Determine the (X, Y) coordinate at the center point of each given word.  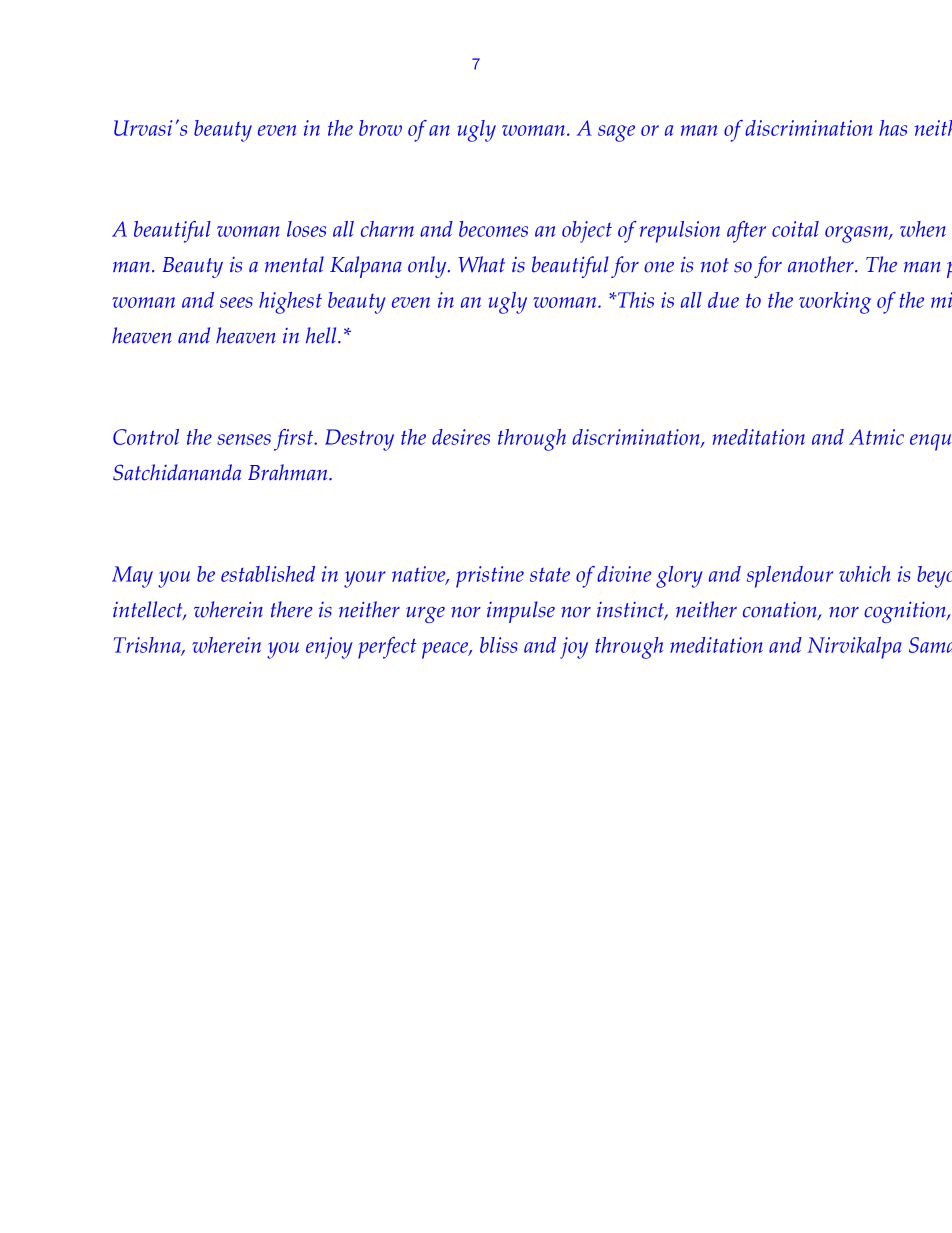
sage (616, 133)
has (893, 128)
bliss (499, 645)
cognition (906, 612)
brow (380, 128)
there (292, 609)
